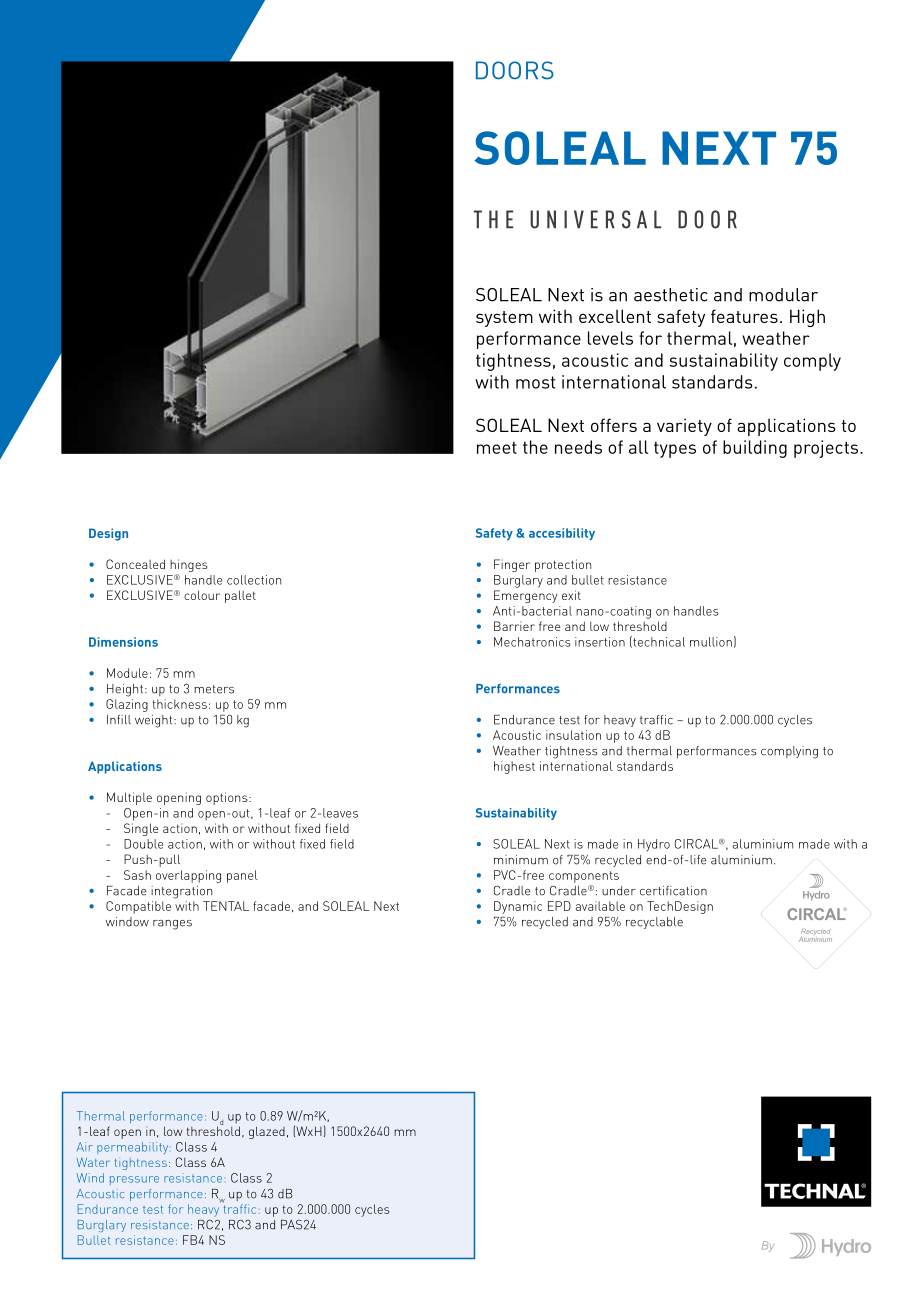  Describe the element at coordinates (783, 295) in the page. I see `modular` at that location.
